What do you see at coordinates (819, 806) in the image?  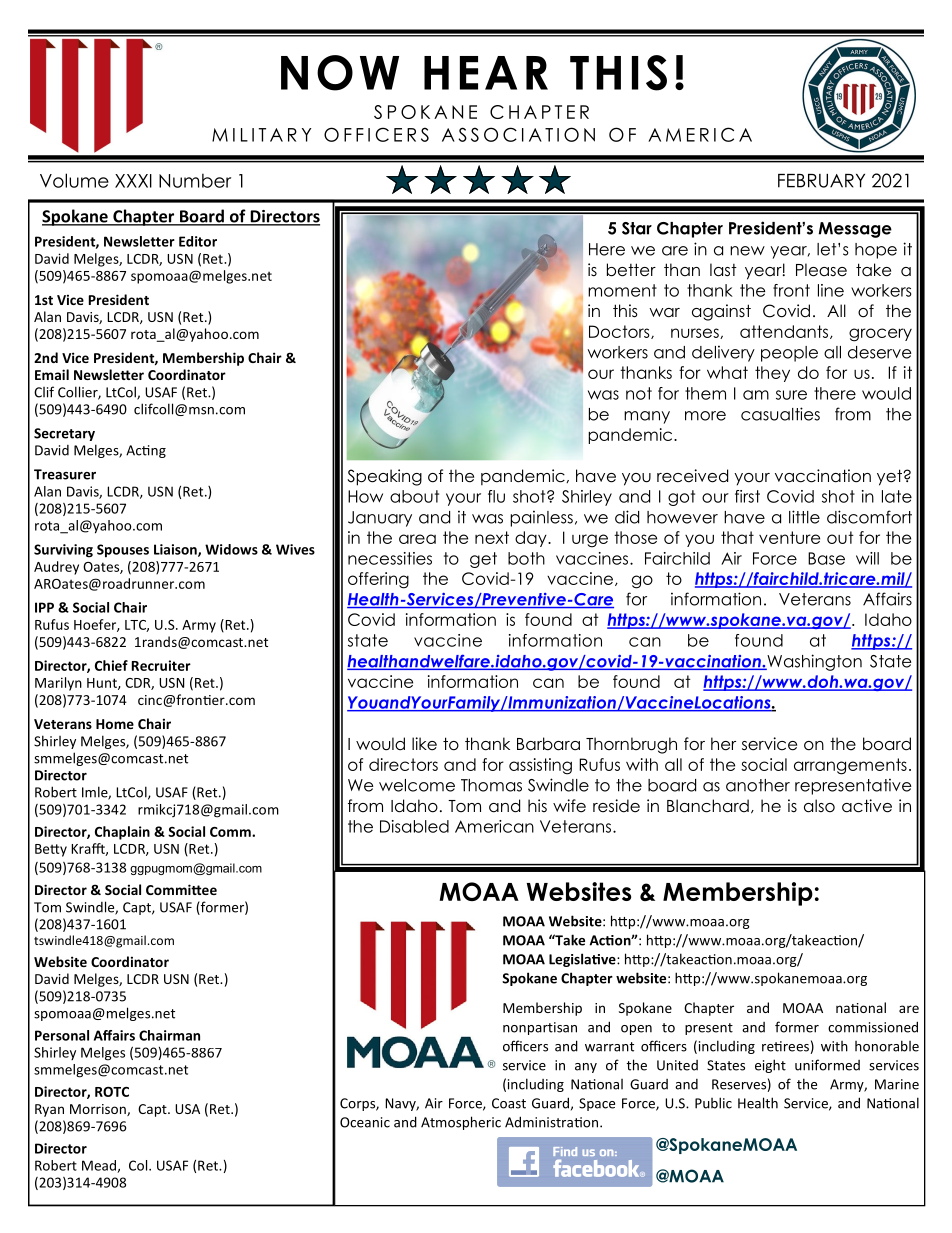 I see `also` at bounding box center [819, 806].
